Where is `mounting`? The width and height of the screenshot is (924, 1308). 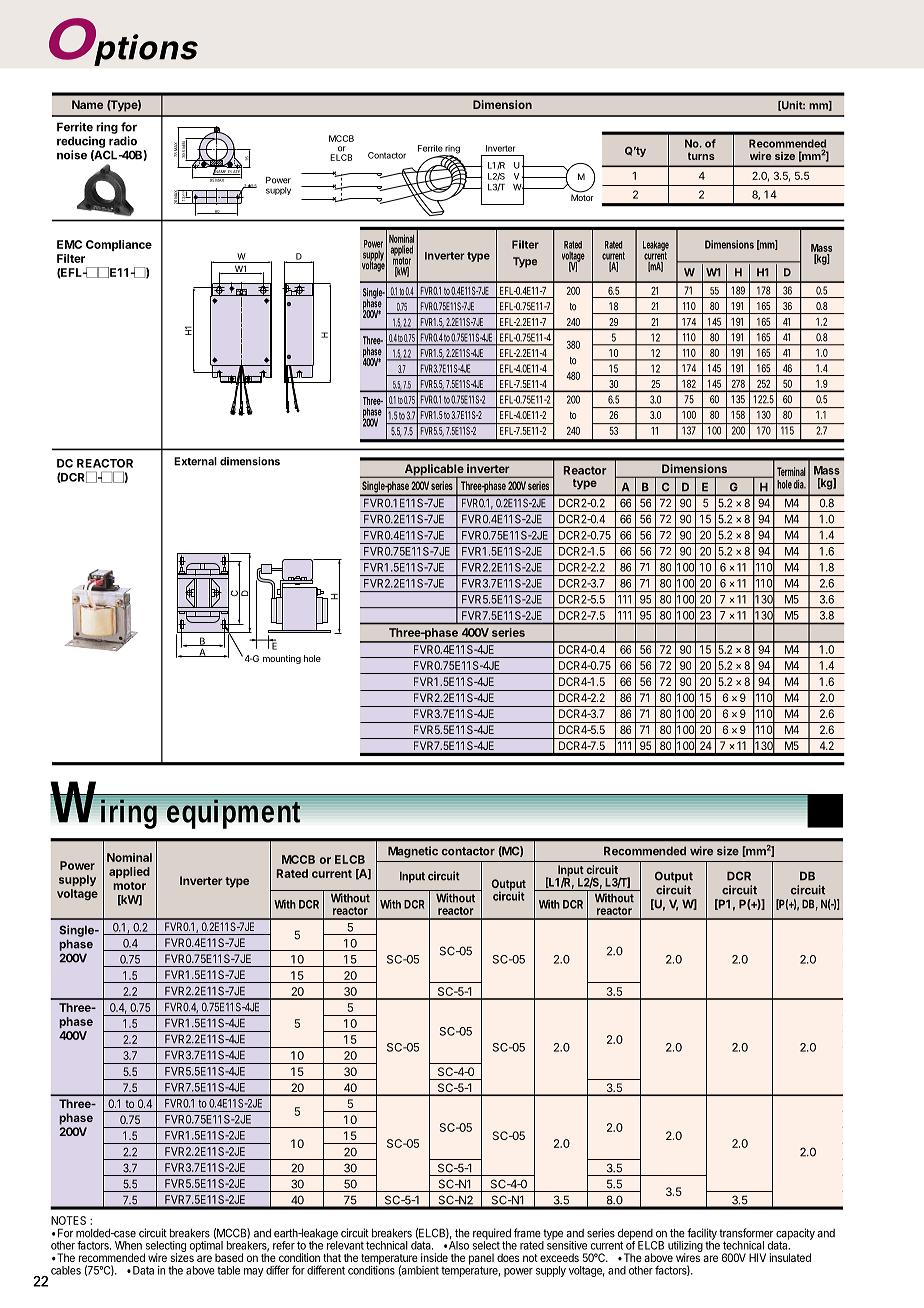
mounting is located at coordinates (282, 659).
